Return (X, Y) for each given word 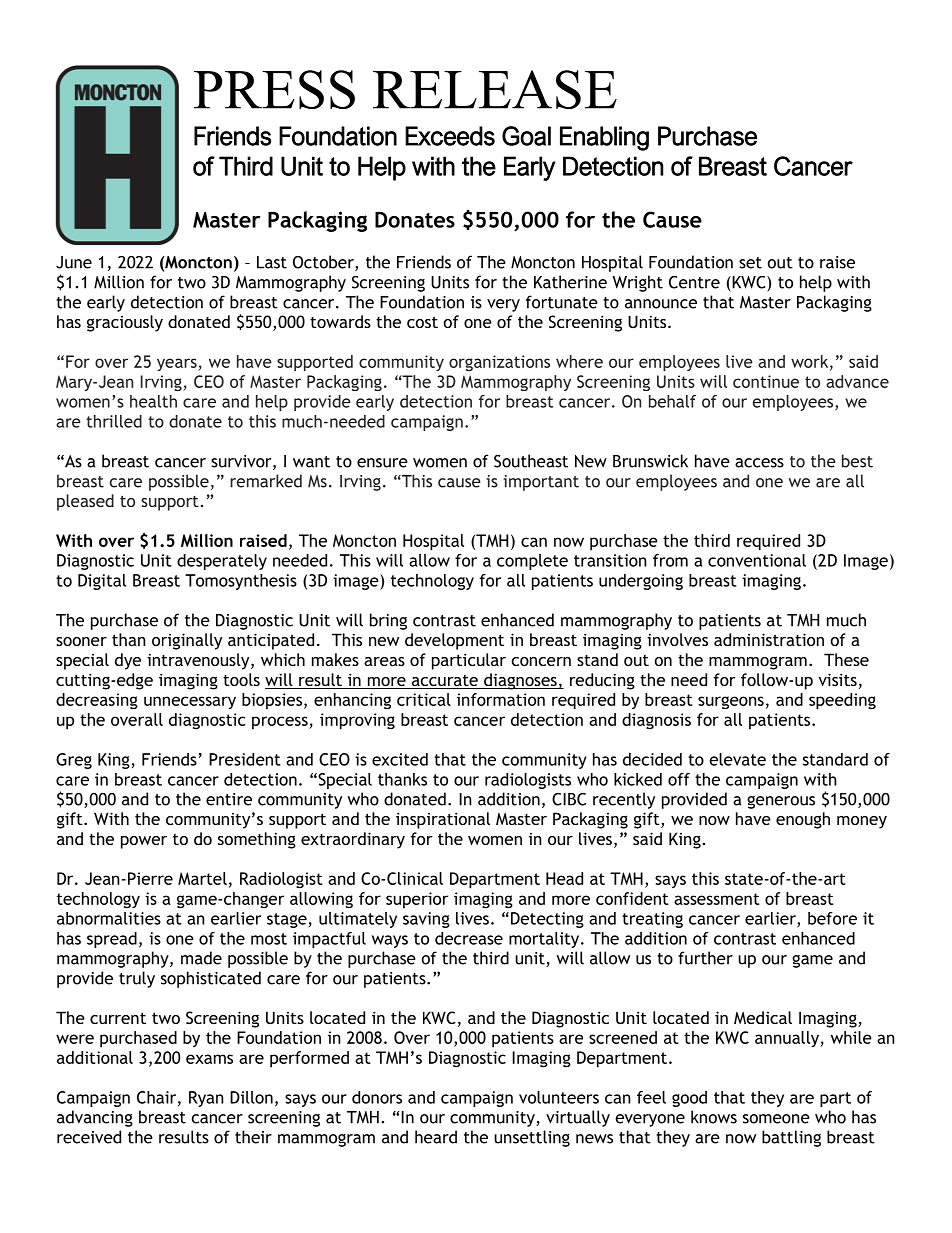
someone (776, 1119)
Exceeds (450, 136)
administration (769, 639)
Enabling (604, 138)
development (454, 641)
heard (436, 1137)
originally (187, 641)
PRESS (274, 89)
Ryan (206, 1099)
